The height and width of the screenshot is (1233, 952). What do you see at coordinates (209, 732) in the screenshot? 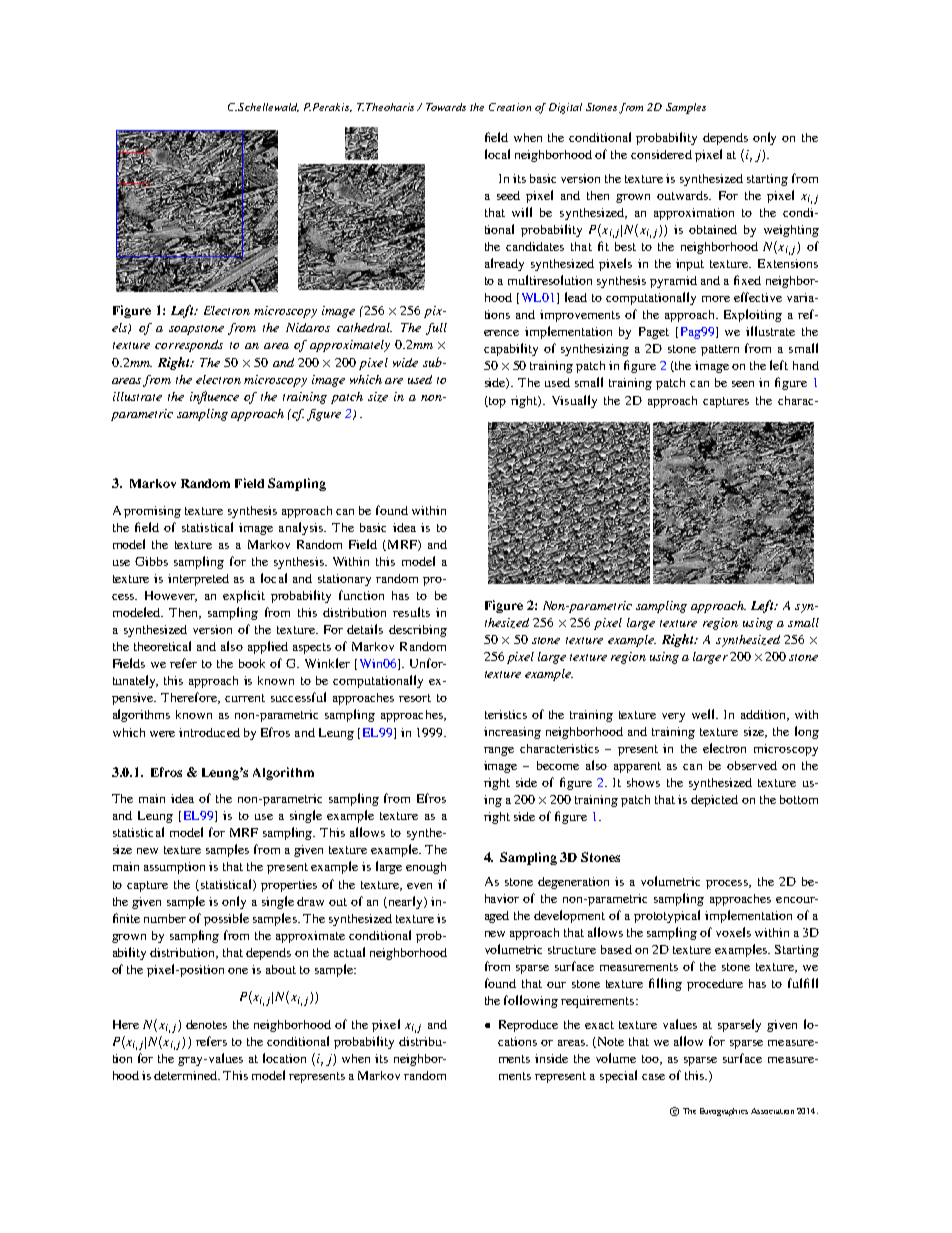
I see `introduced` at bounding box center [209, 732].
